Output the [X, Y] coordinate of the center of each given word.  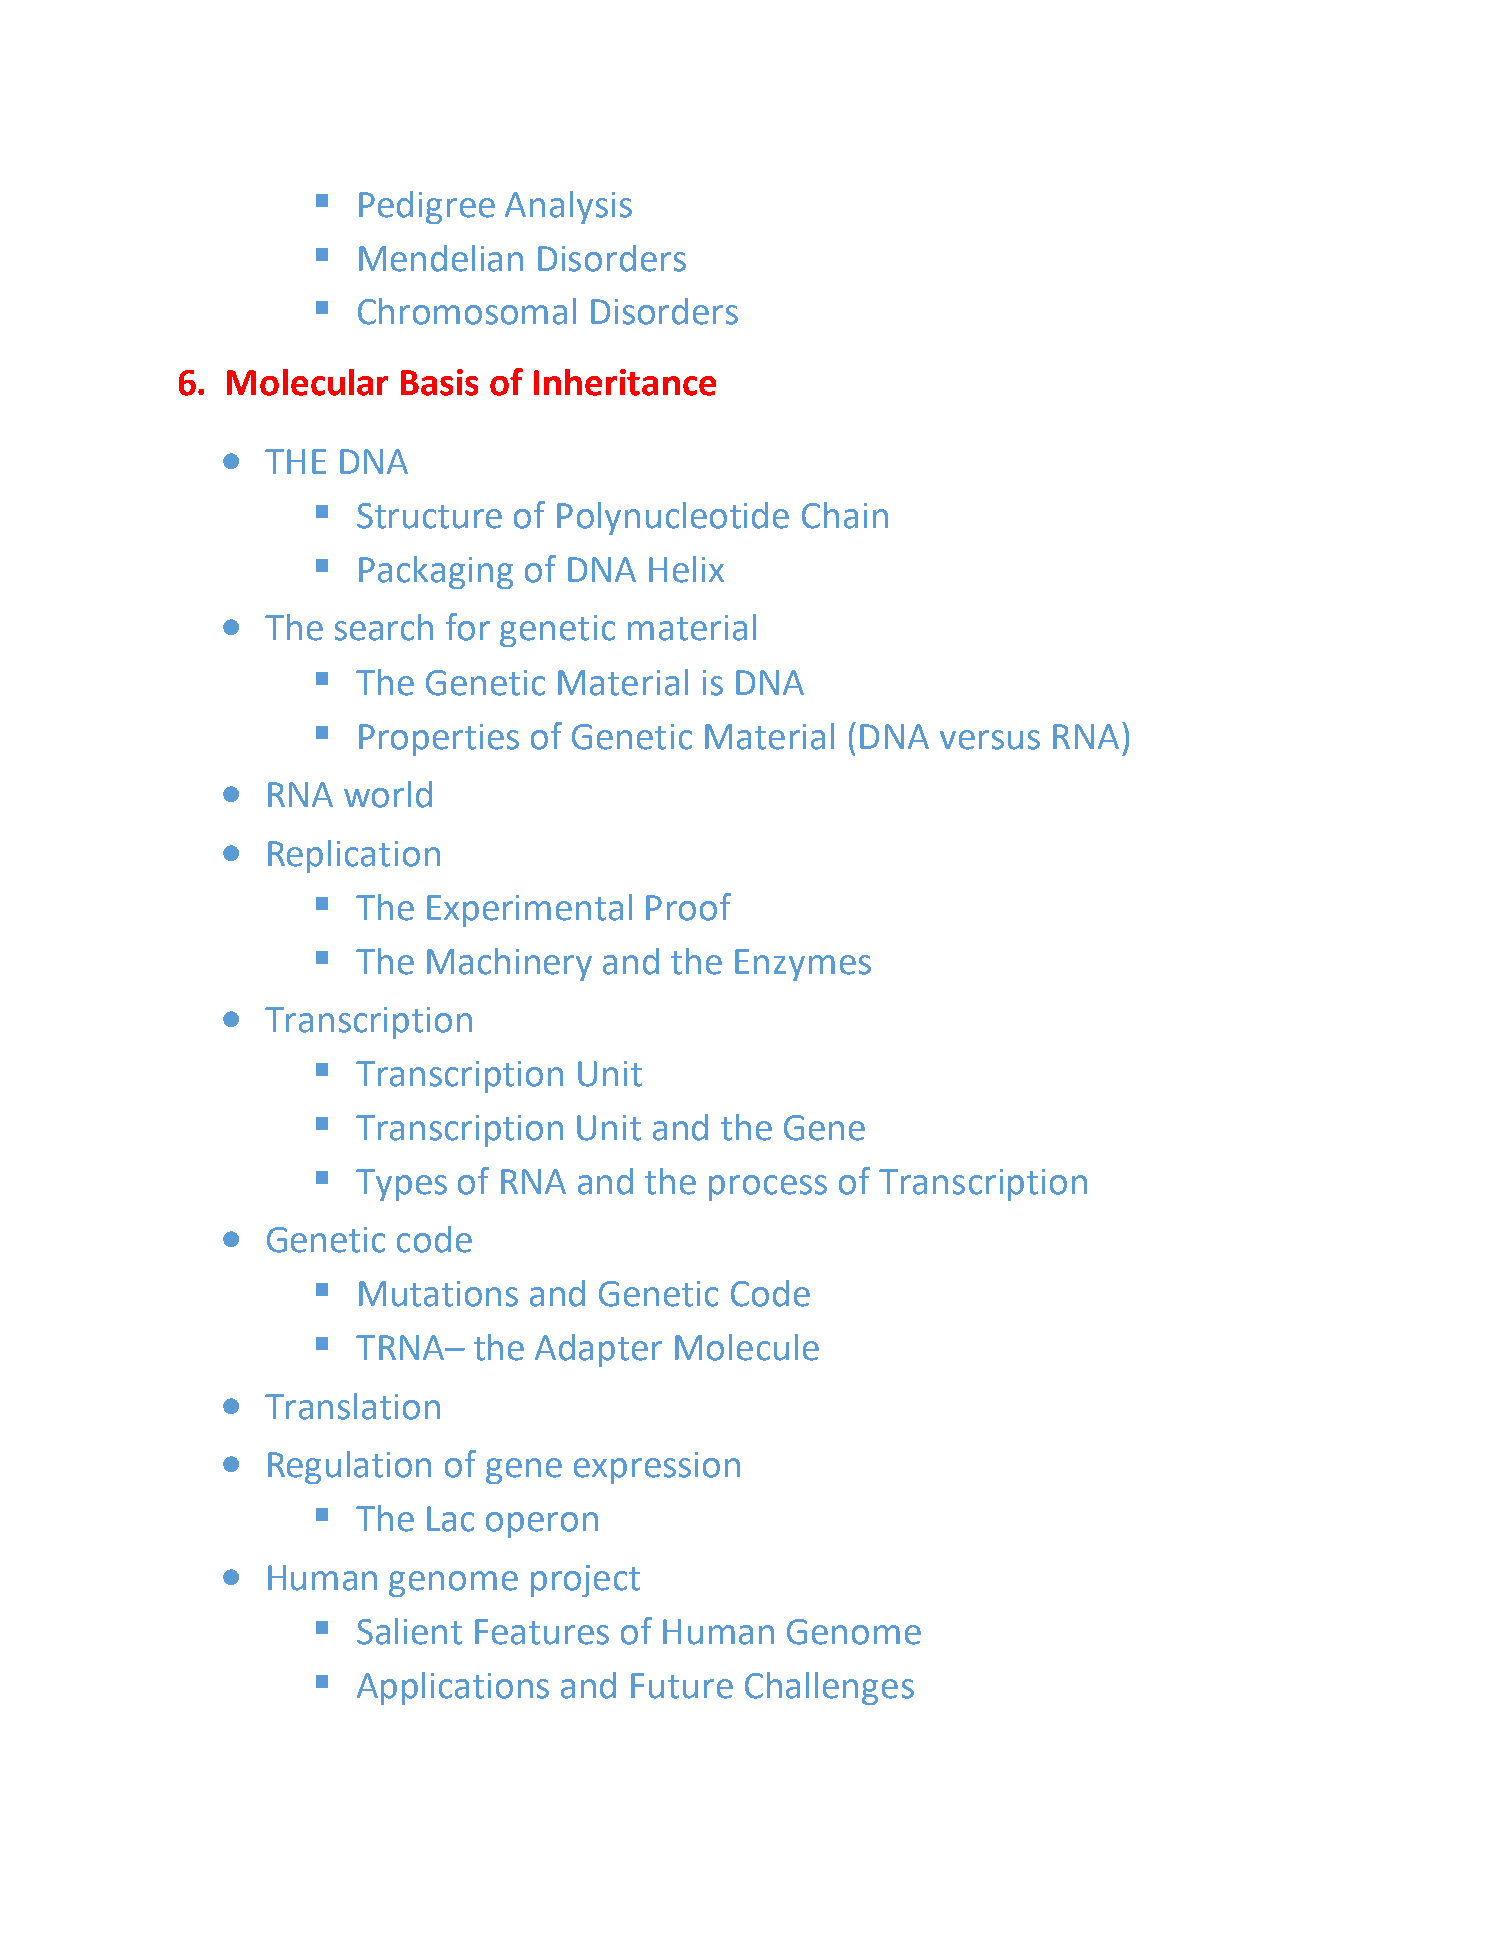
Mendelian [441, 258]
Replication [354, 856]
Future [682, 1686]
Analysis [568, 207]
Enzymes [803, 965]
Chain [845, 515]
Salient [409, 1631]
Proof [688, 907]
